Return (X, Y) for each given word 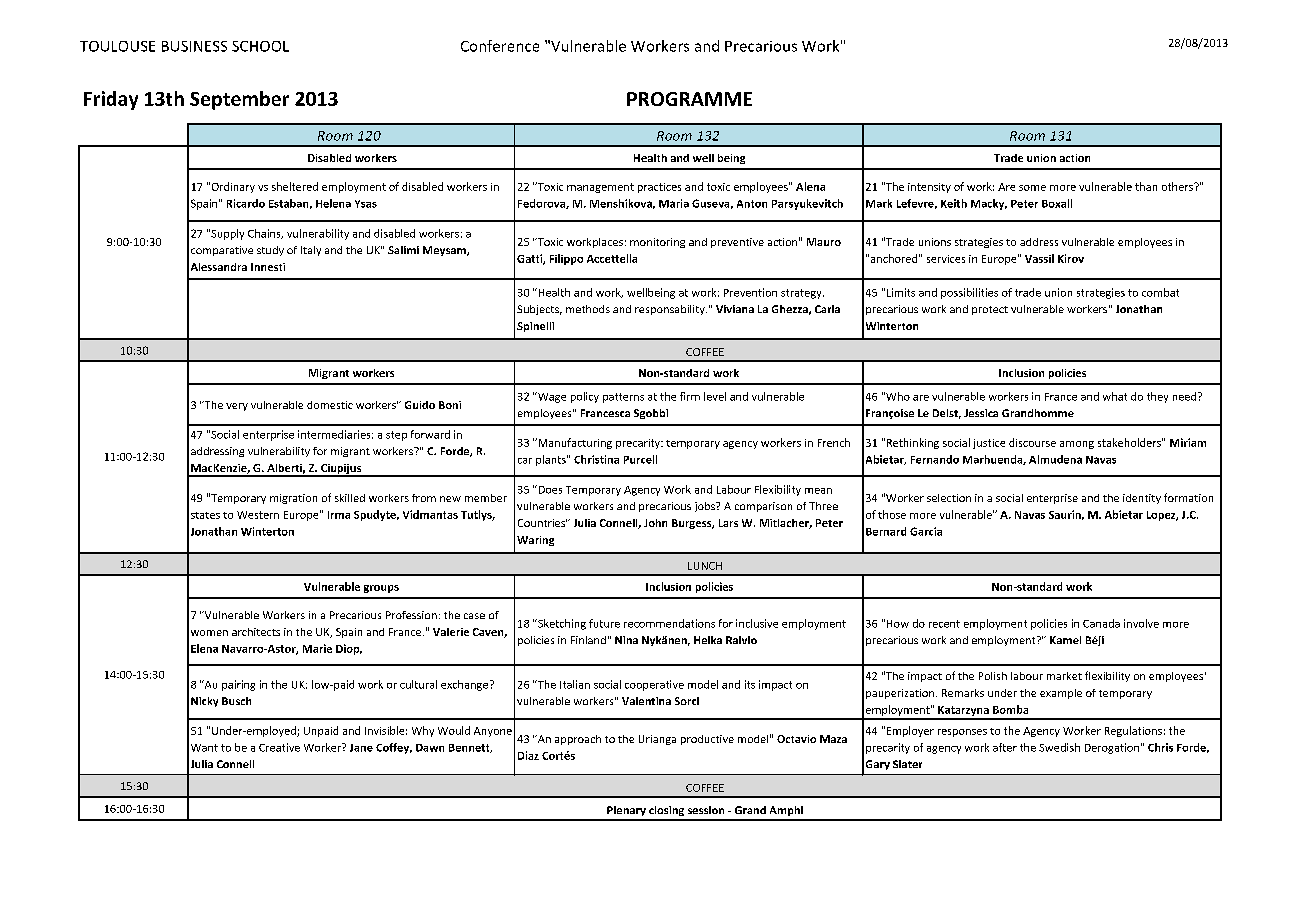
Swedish (1059, 747)
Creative (279, 747)
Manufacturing (574, 443)
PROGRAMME (689, 99)
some (1032, 188)
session (706, 810)
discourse (1032, 442)
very (237, 407)
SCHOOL (260, 46)
